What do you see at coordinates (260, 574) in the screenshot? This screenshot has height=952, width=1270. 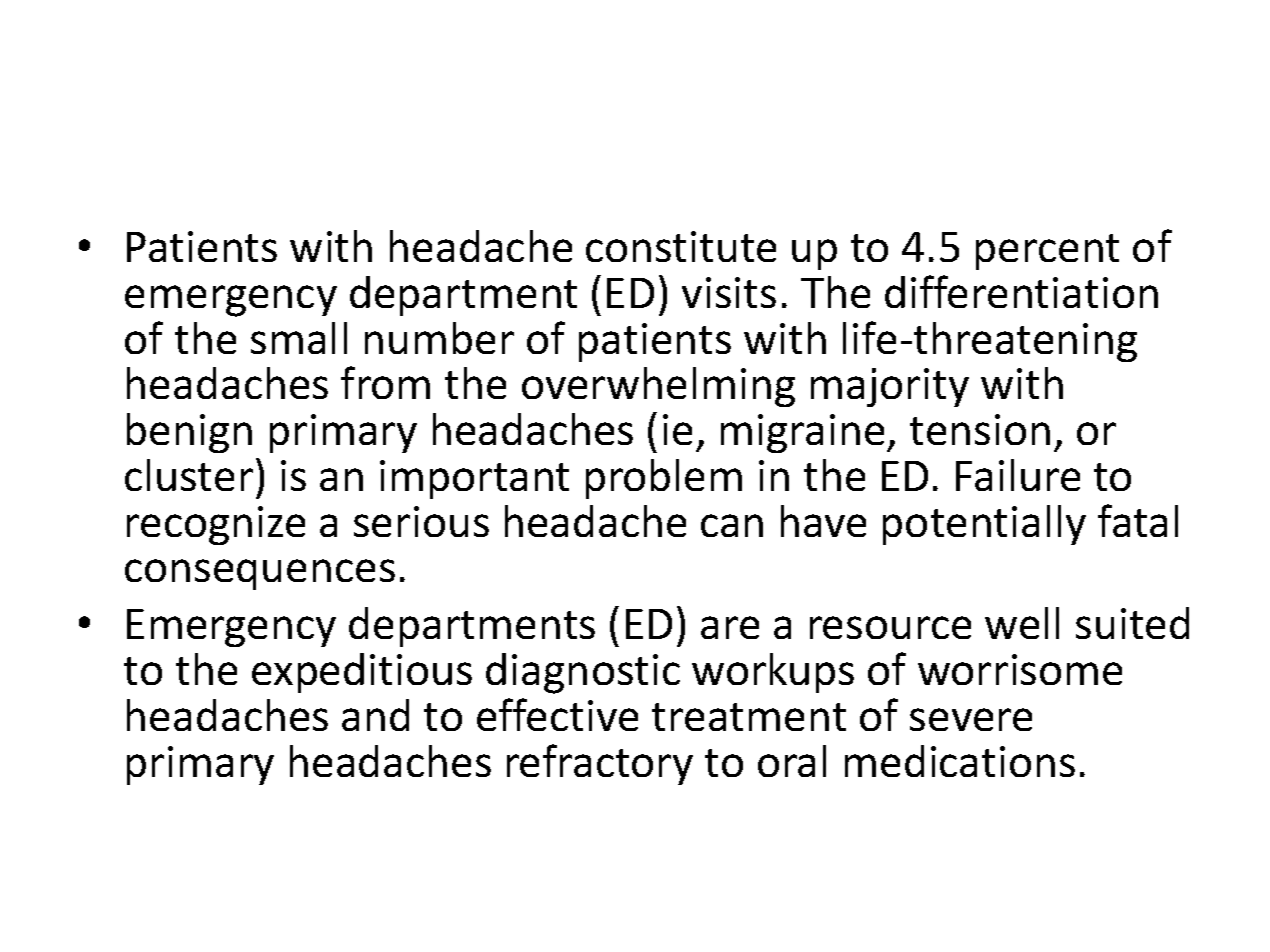 I see `consequences` at bounding box center [260, 574].
